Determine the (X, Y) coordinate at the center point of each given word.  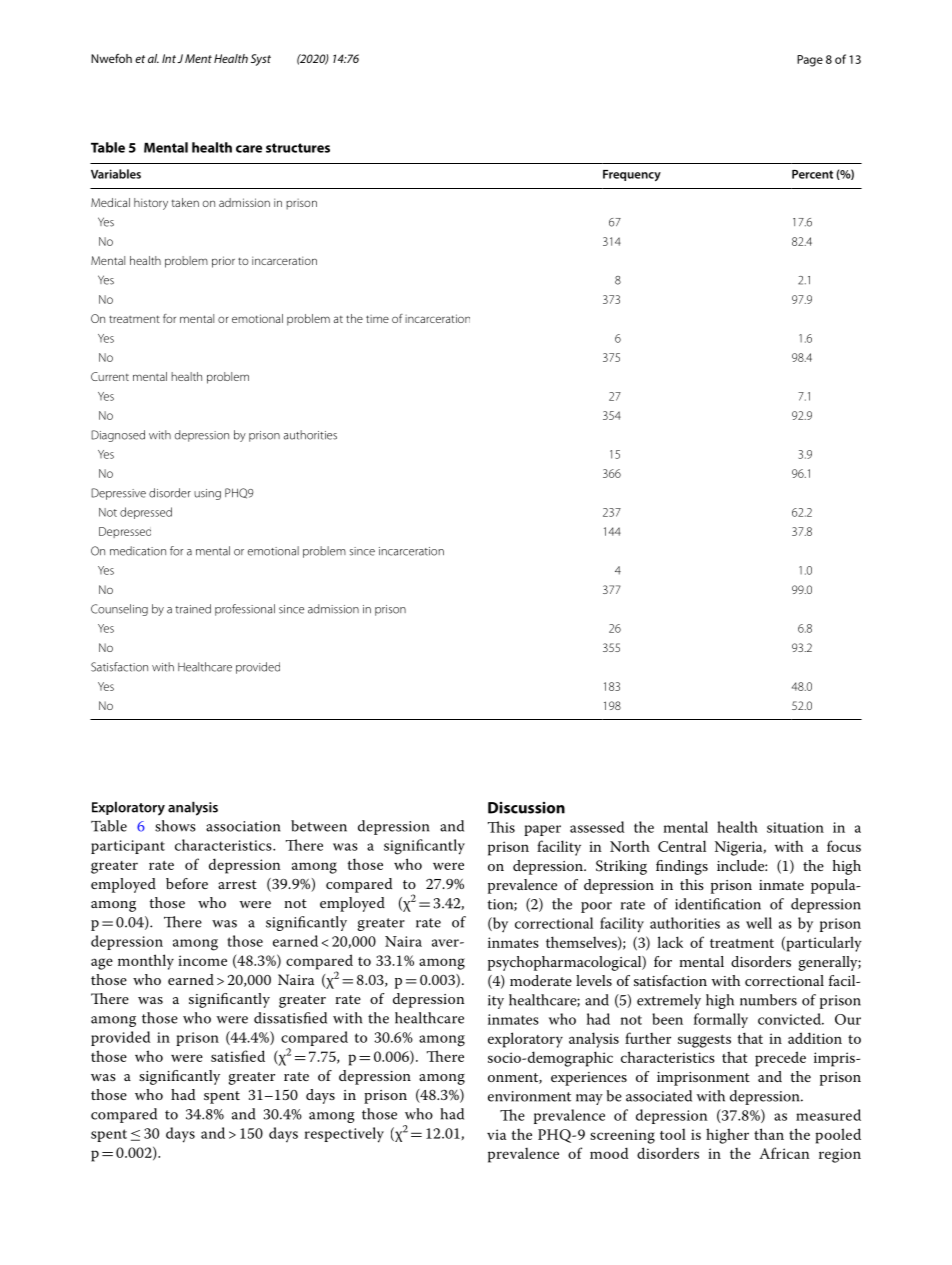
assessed (597, 827)
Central (682, 846)
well (759, 923)
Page (810, 61)
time (377, 319)
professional (245, 610)
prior (223, 262)
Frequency (632, 175)
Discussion (526, 808)
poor (596, 907)
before (187, 883)
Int (169, 58)
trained (193, 609)
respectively (344, 1135)
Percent (812, 174)
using (207, 494)
